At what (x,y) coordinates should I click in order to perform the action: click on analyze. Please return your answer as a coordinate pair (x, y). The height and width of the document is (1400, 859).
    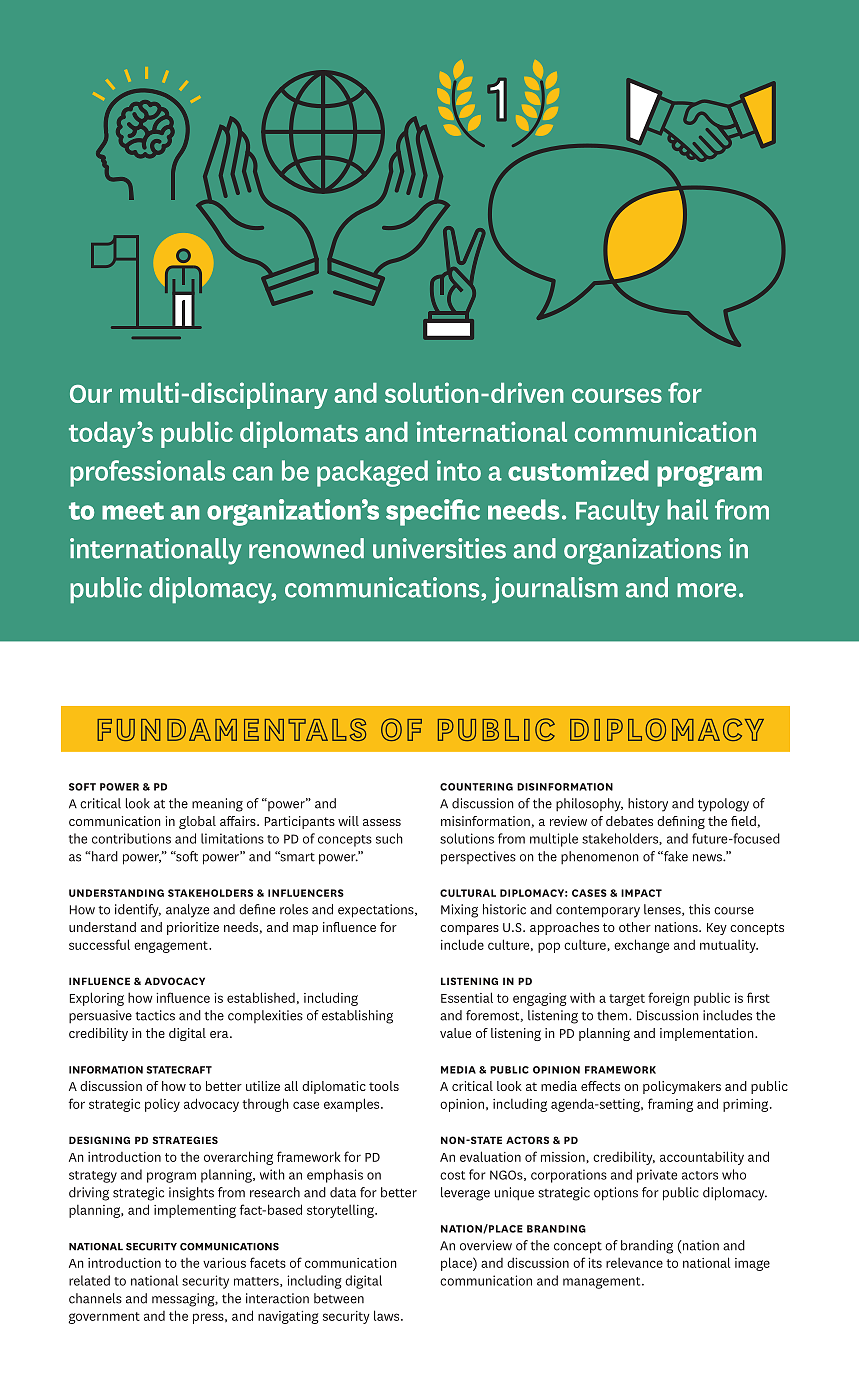
    Looking at the image, I should click on (187, 911).
